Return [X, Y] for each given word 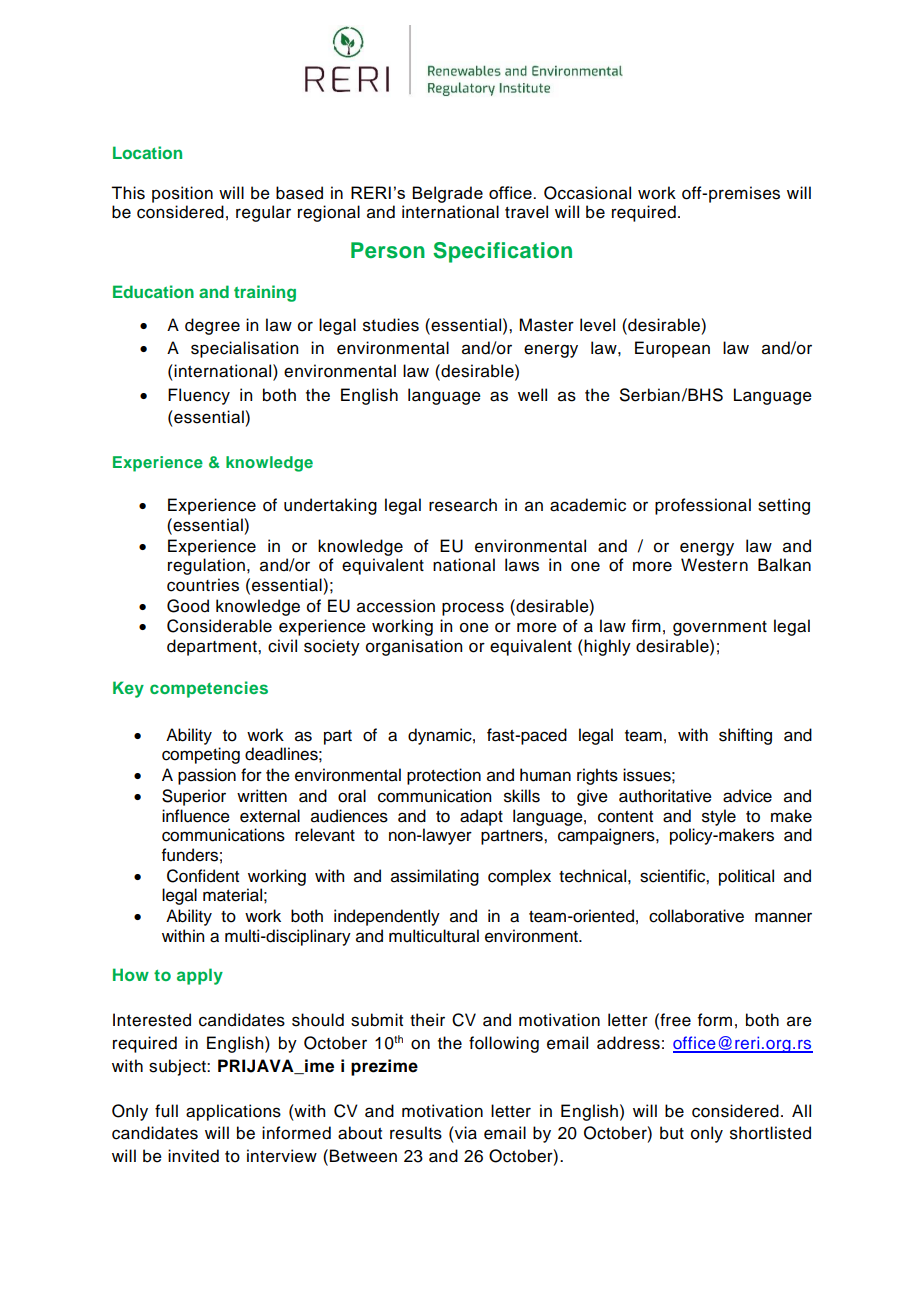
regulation [206, 566]
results [416, 1133]
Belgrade [447, 194]
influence [196, 816]
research [463, 505]
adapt [481, 817]
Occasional [587, 193]
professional [703, 506]
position [182, 194]
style [719, 817]
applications [233, 1112]
